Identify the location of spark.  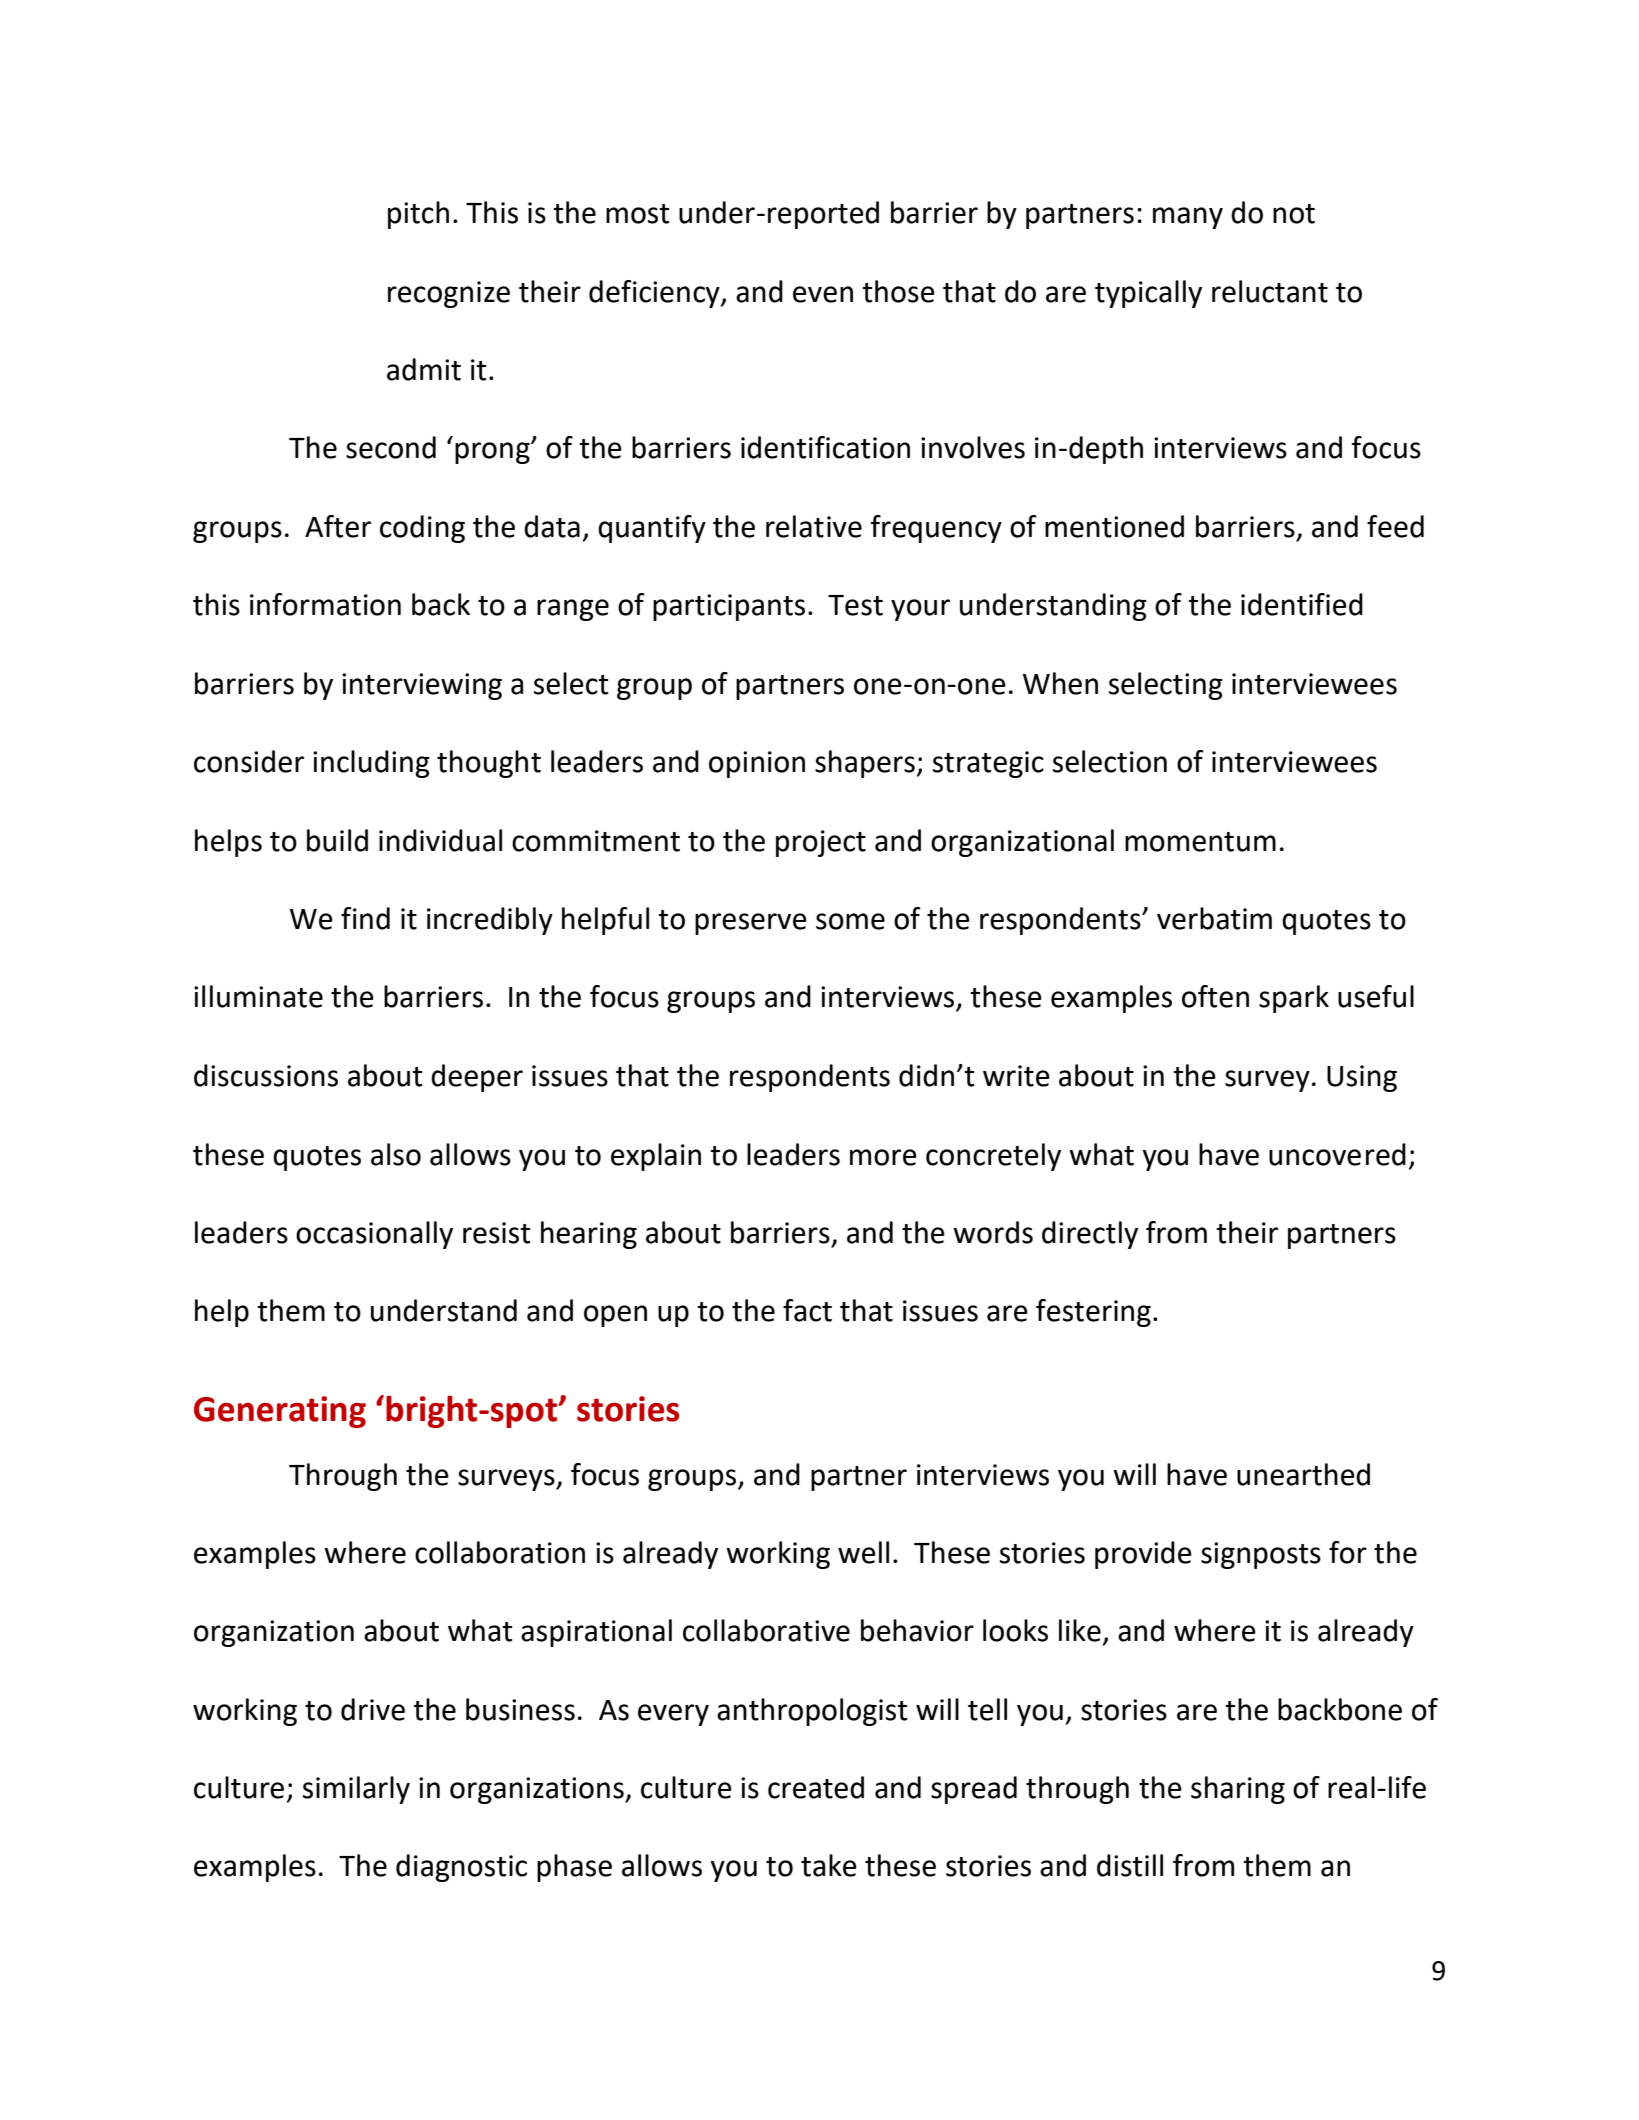
(1294, 999).
